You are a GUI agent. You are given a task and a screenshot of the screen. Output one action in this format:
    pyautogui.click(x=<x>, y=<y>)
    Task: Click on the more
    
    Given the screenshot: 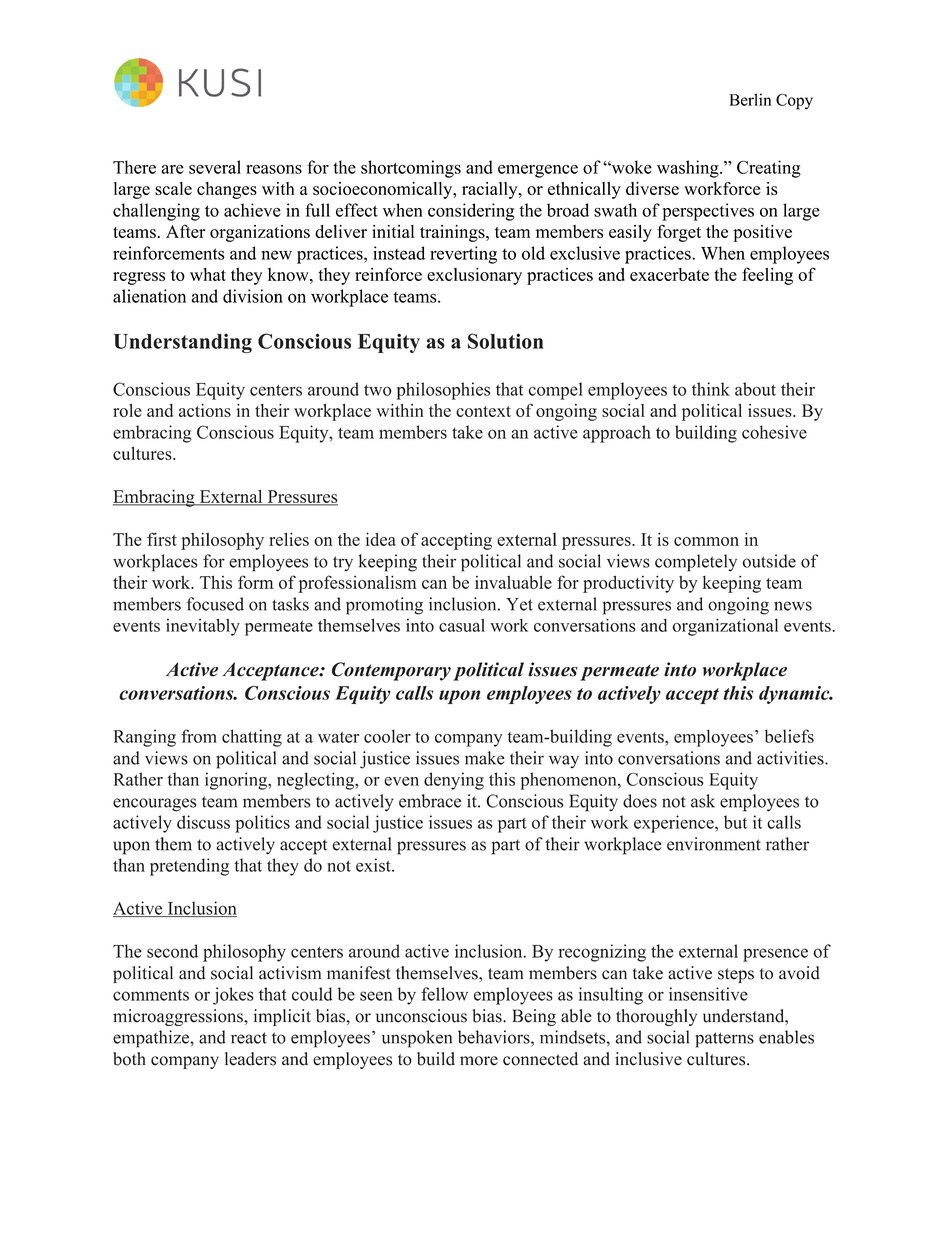 What is the action you would take?
    pyautogui.click(x=479, y=1061)
